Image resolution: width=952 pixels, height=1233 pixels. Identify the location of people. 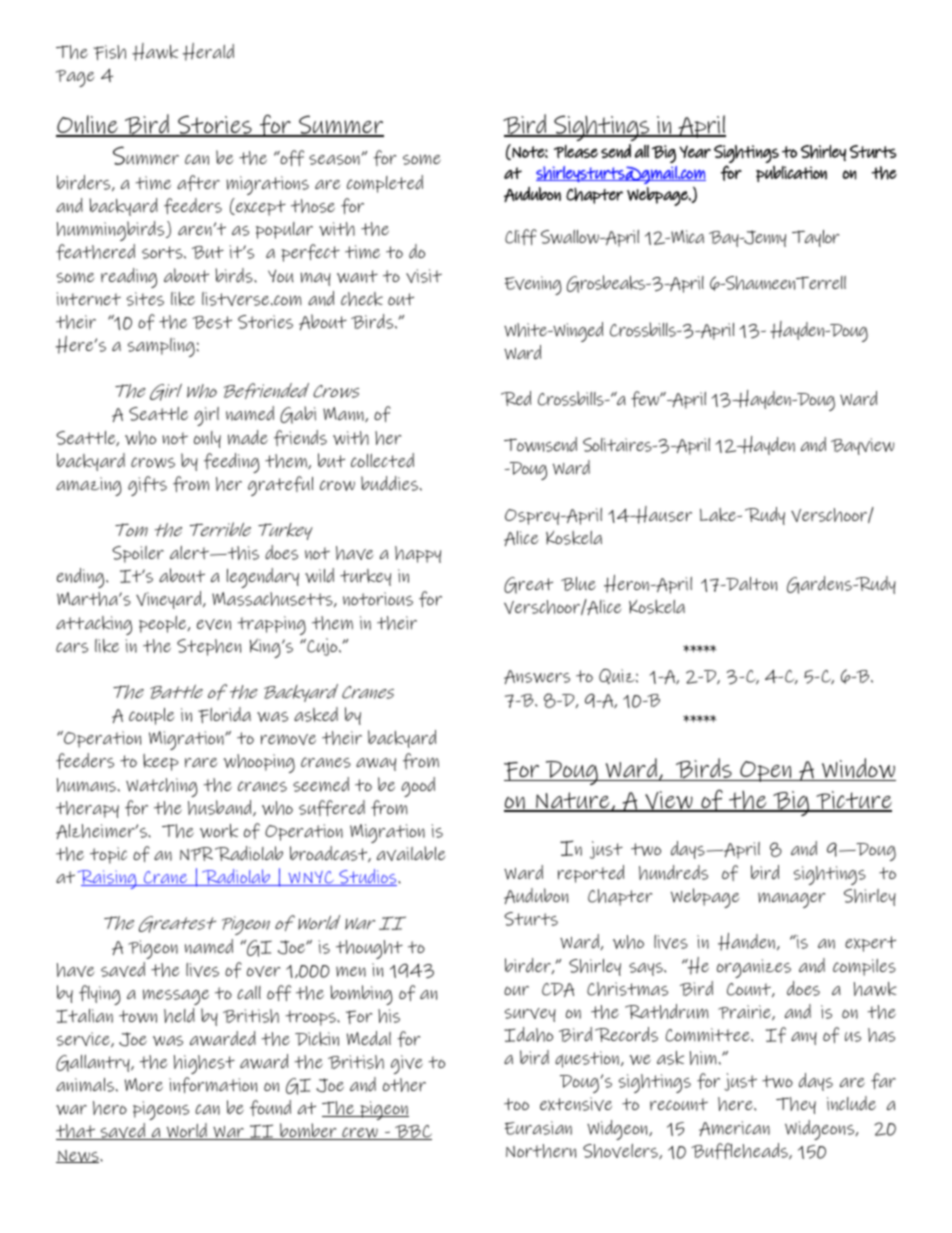
(164, 624).
